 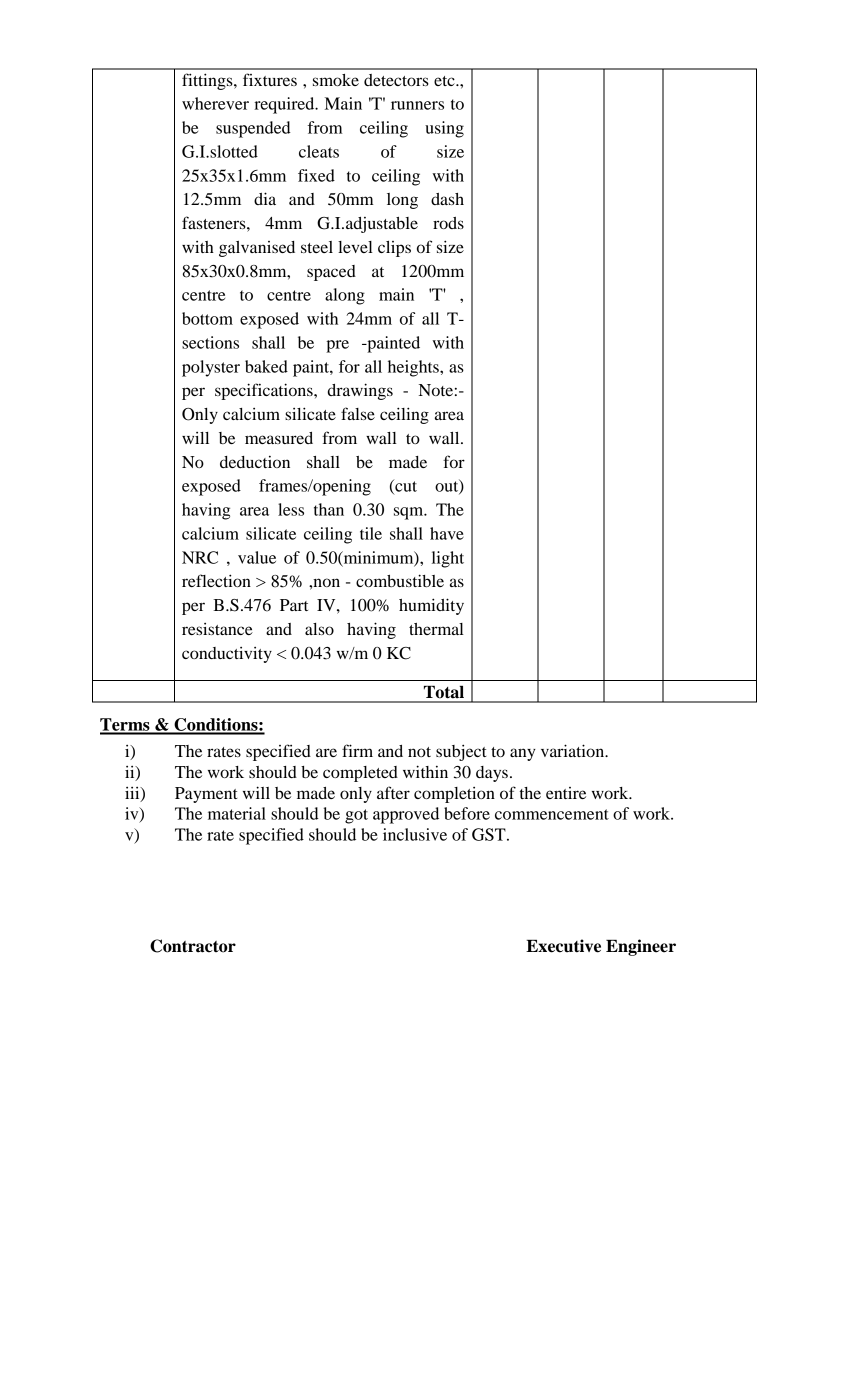 What do you see at coordinates (291, 509) in the screenshot?
I see `less` at bounding box center [291, 509].
